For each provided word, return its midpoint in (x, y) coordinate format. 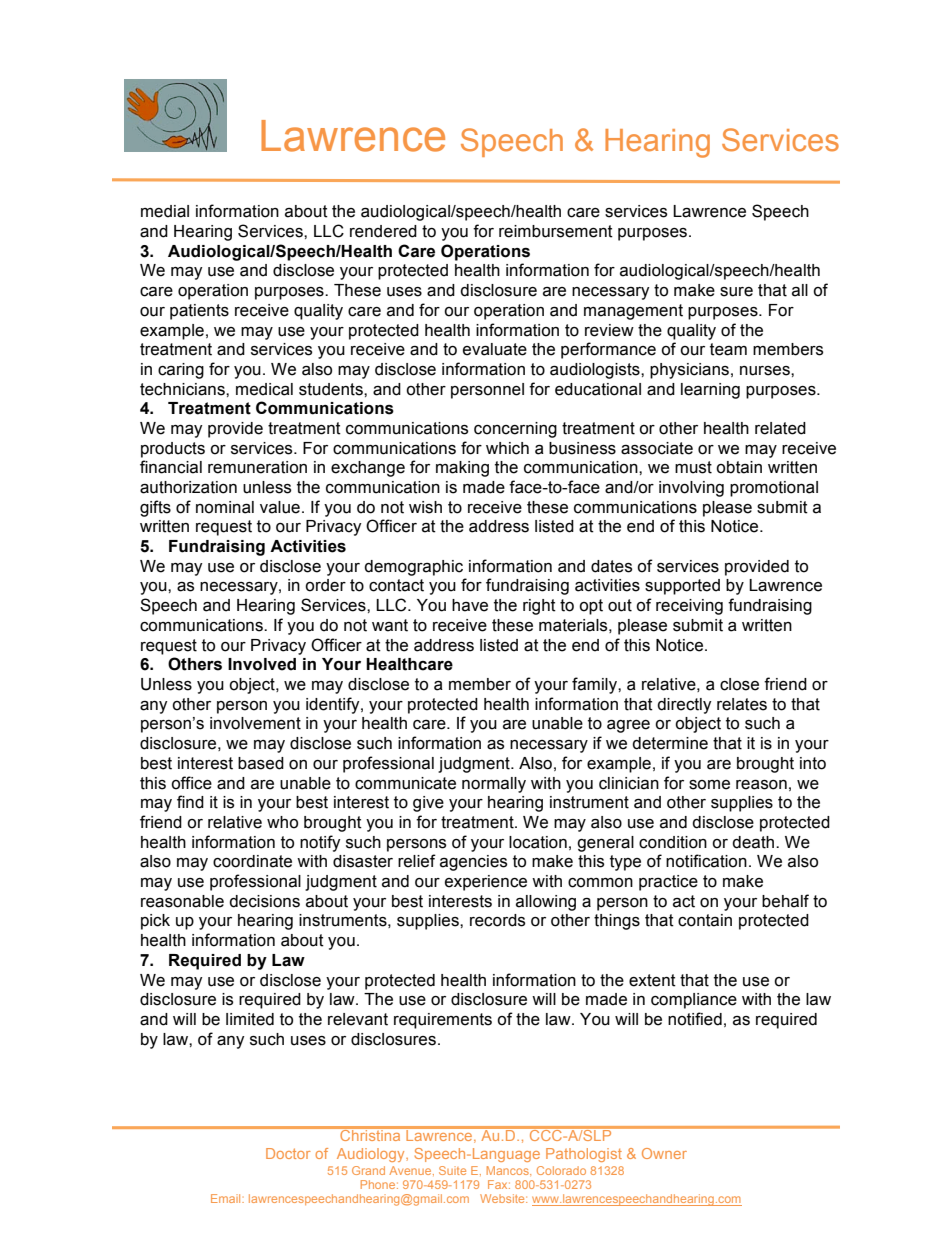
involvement (255, 723)
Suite (452, 1170)
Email (227, 1198)
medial (165, 211)
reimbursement (556, 231)
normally (494, 785)
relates (742, 704)
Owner (664, 1153)
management (633, 312)
